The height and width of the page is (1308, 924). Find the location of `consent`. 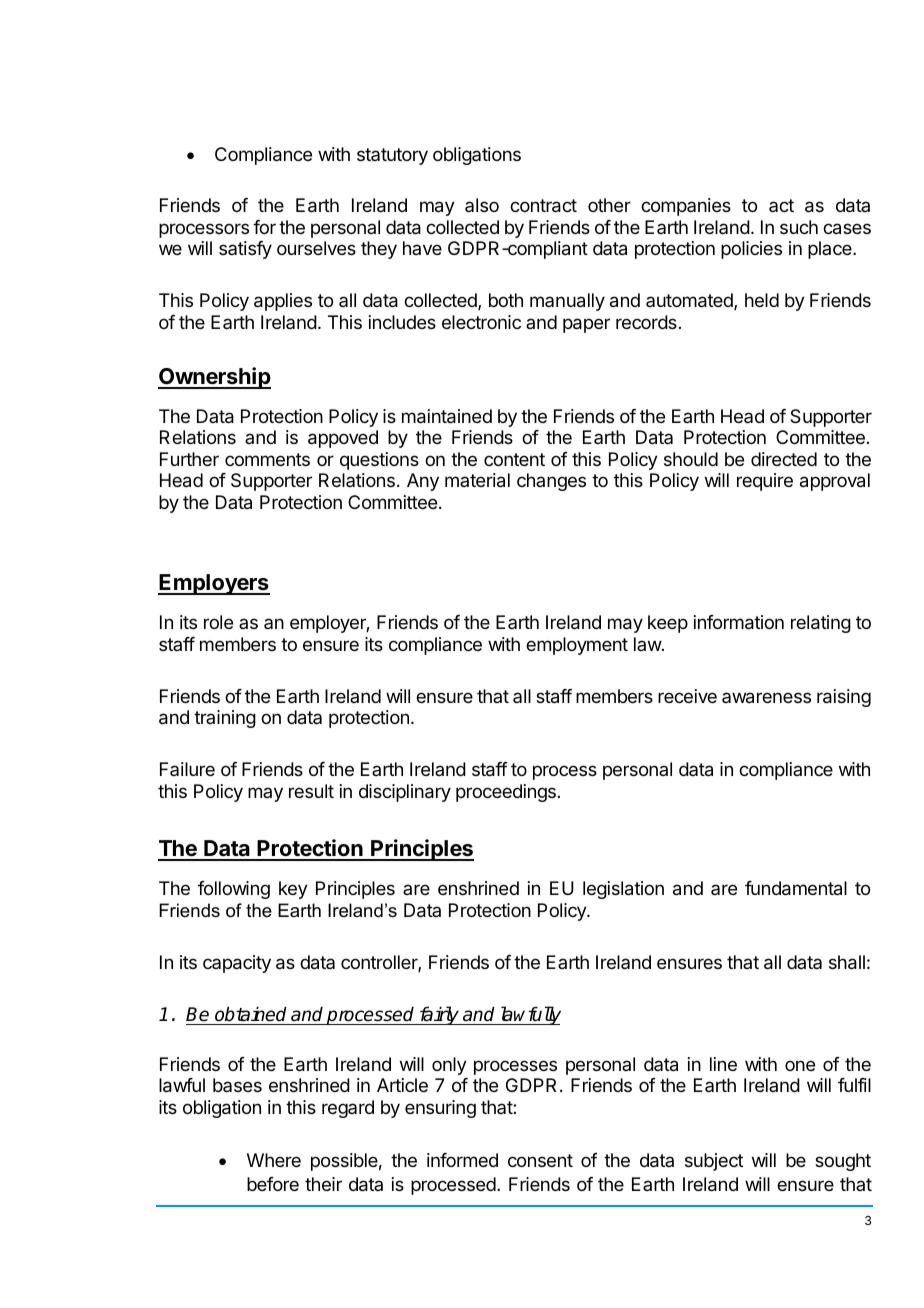

consent is located at coordinates (540, 1160).
